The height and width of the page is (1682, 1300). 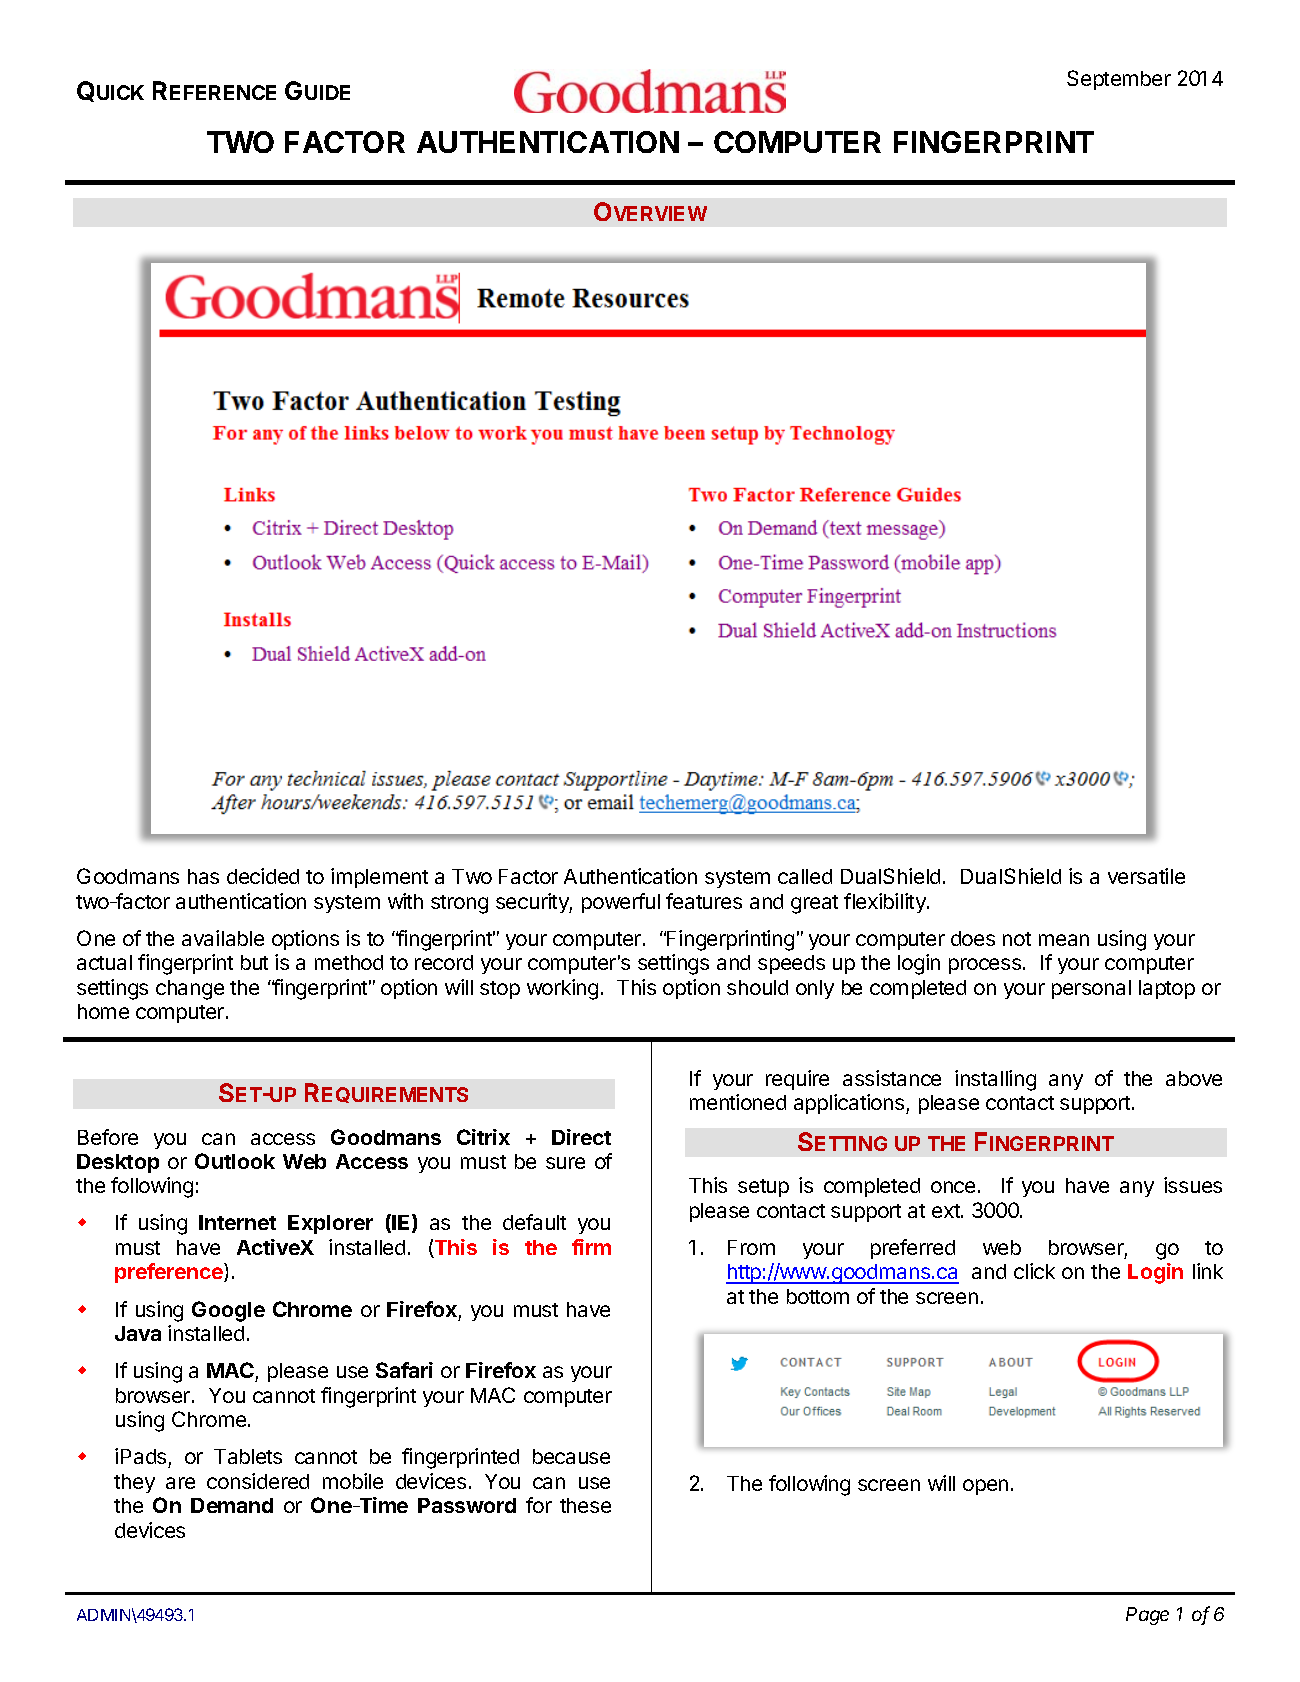 What do you see at coordinates (805, 876) in the page?
I see `called` at bounding box center [805, 876].
